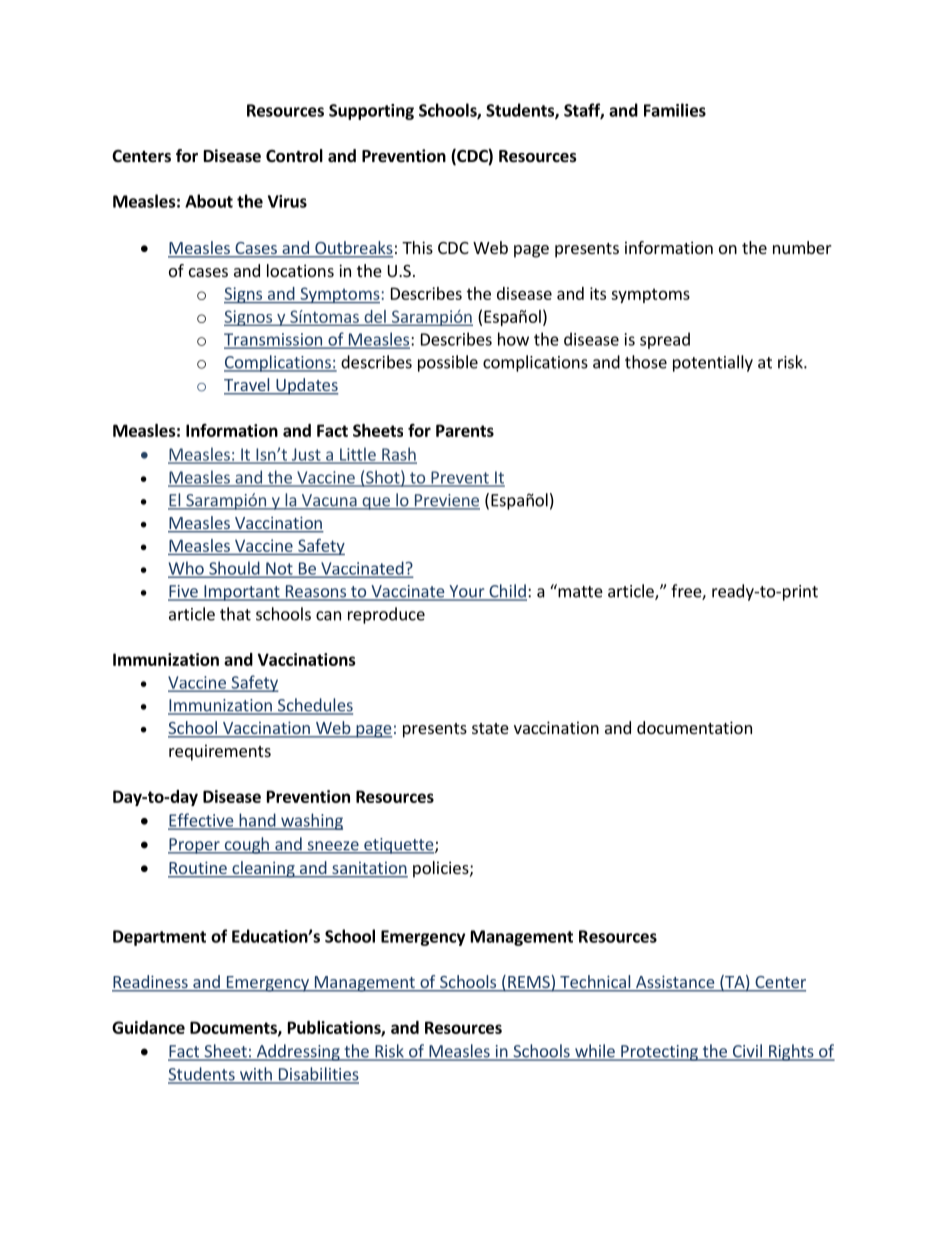 The height and width of the document is (1233, 952). Describe the element at coordinates (242, 593) in the document. I see `Important` at that location.
